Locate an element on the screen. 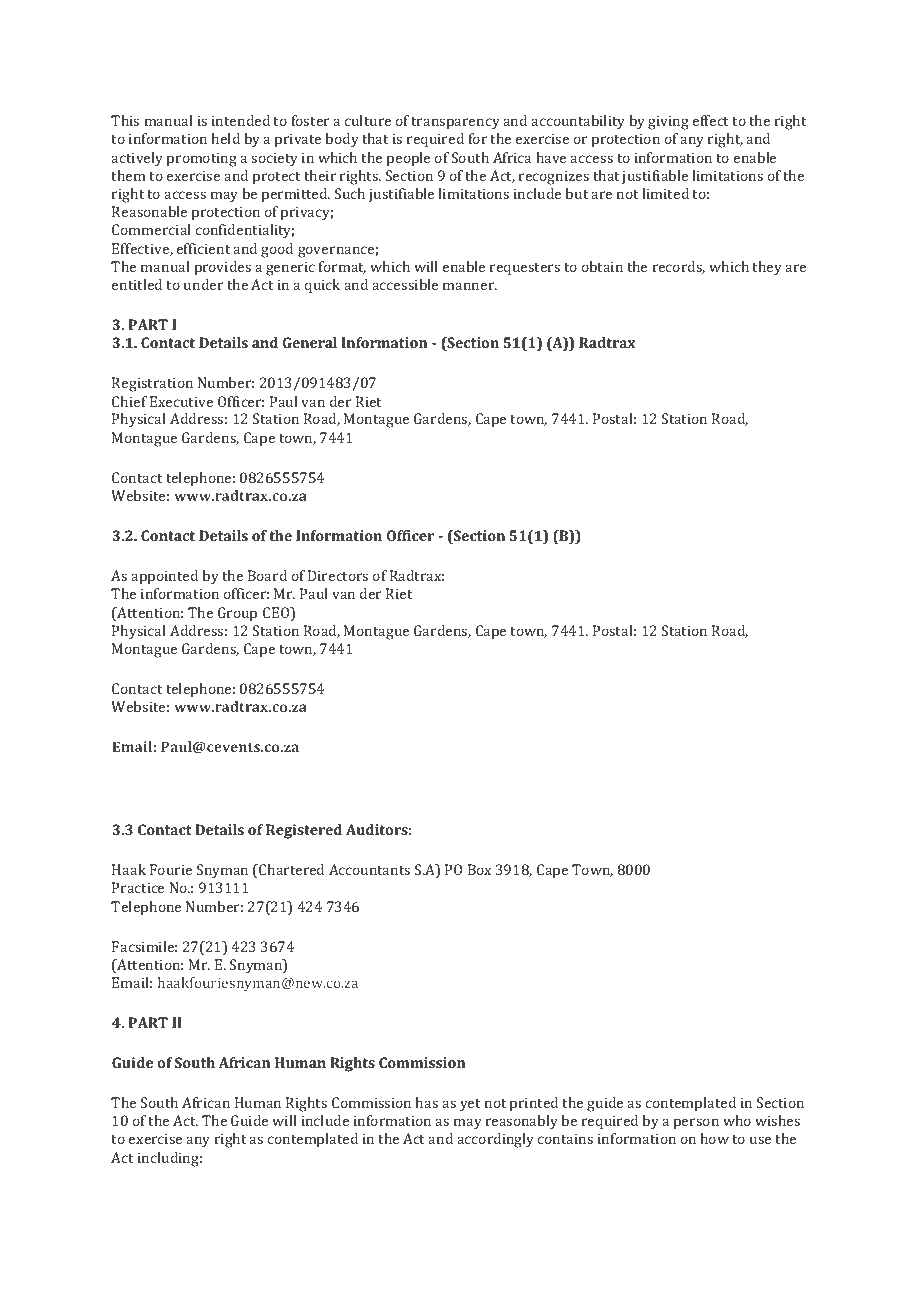 Image resolution: width=924 pixels, height=1308 pixels. promoting is located at coordinates (202, 159).
